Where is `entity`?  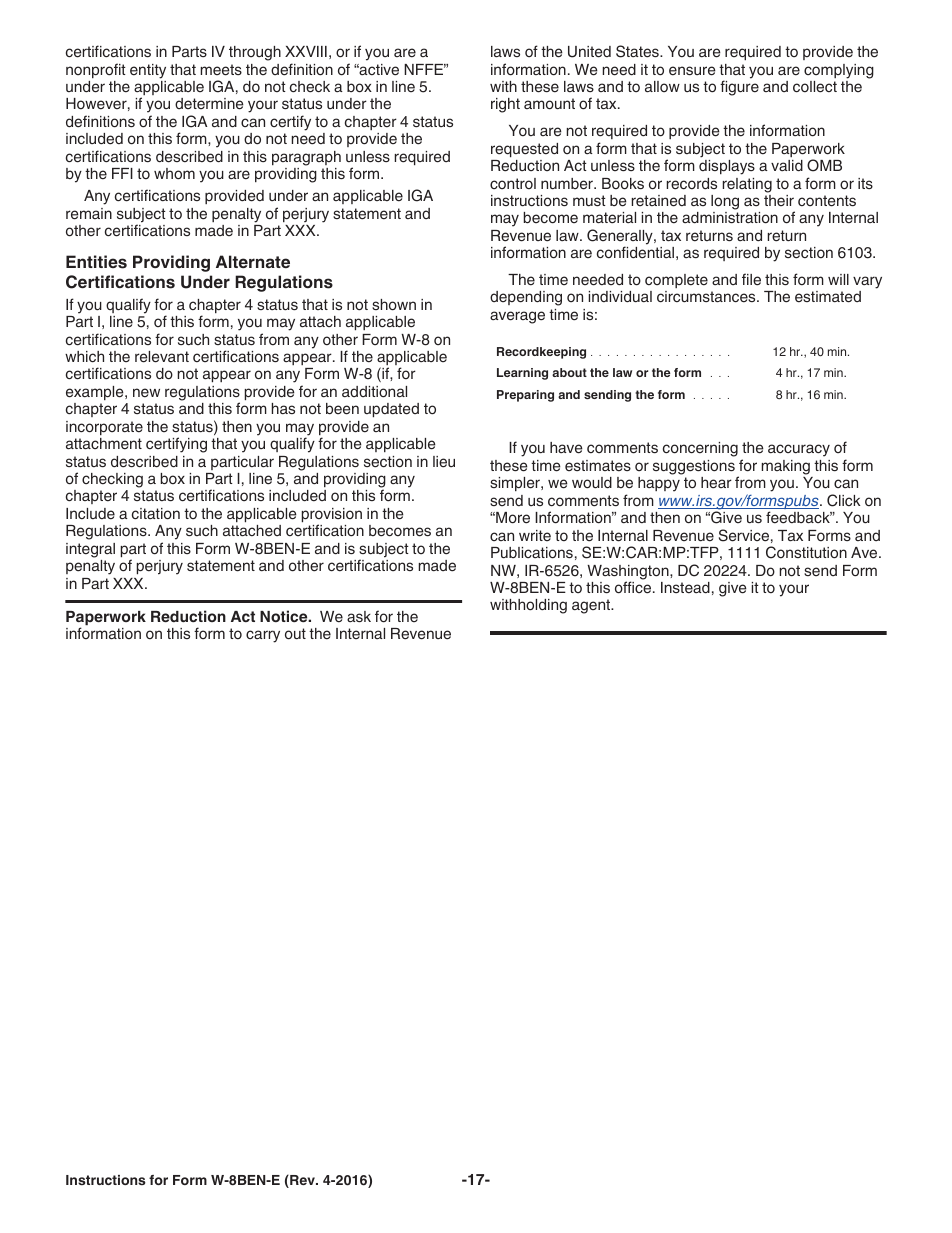
entity is located at coordinates (148, 71).
